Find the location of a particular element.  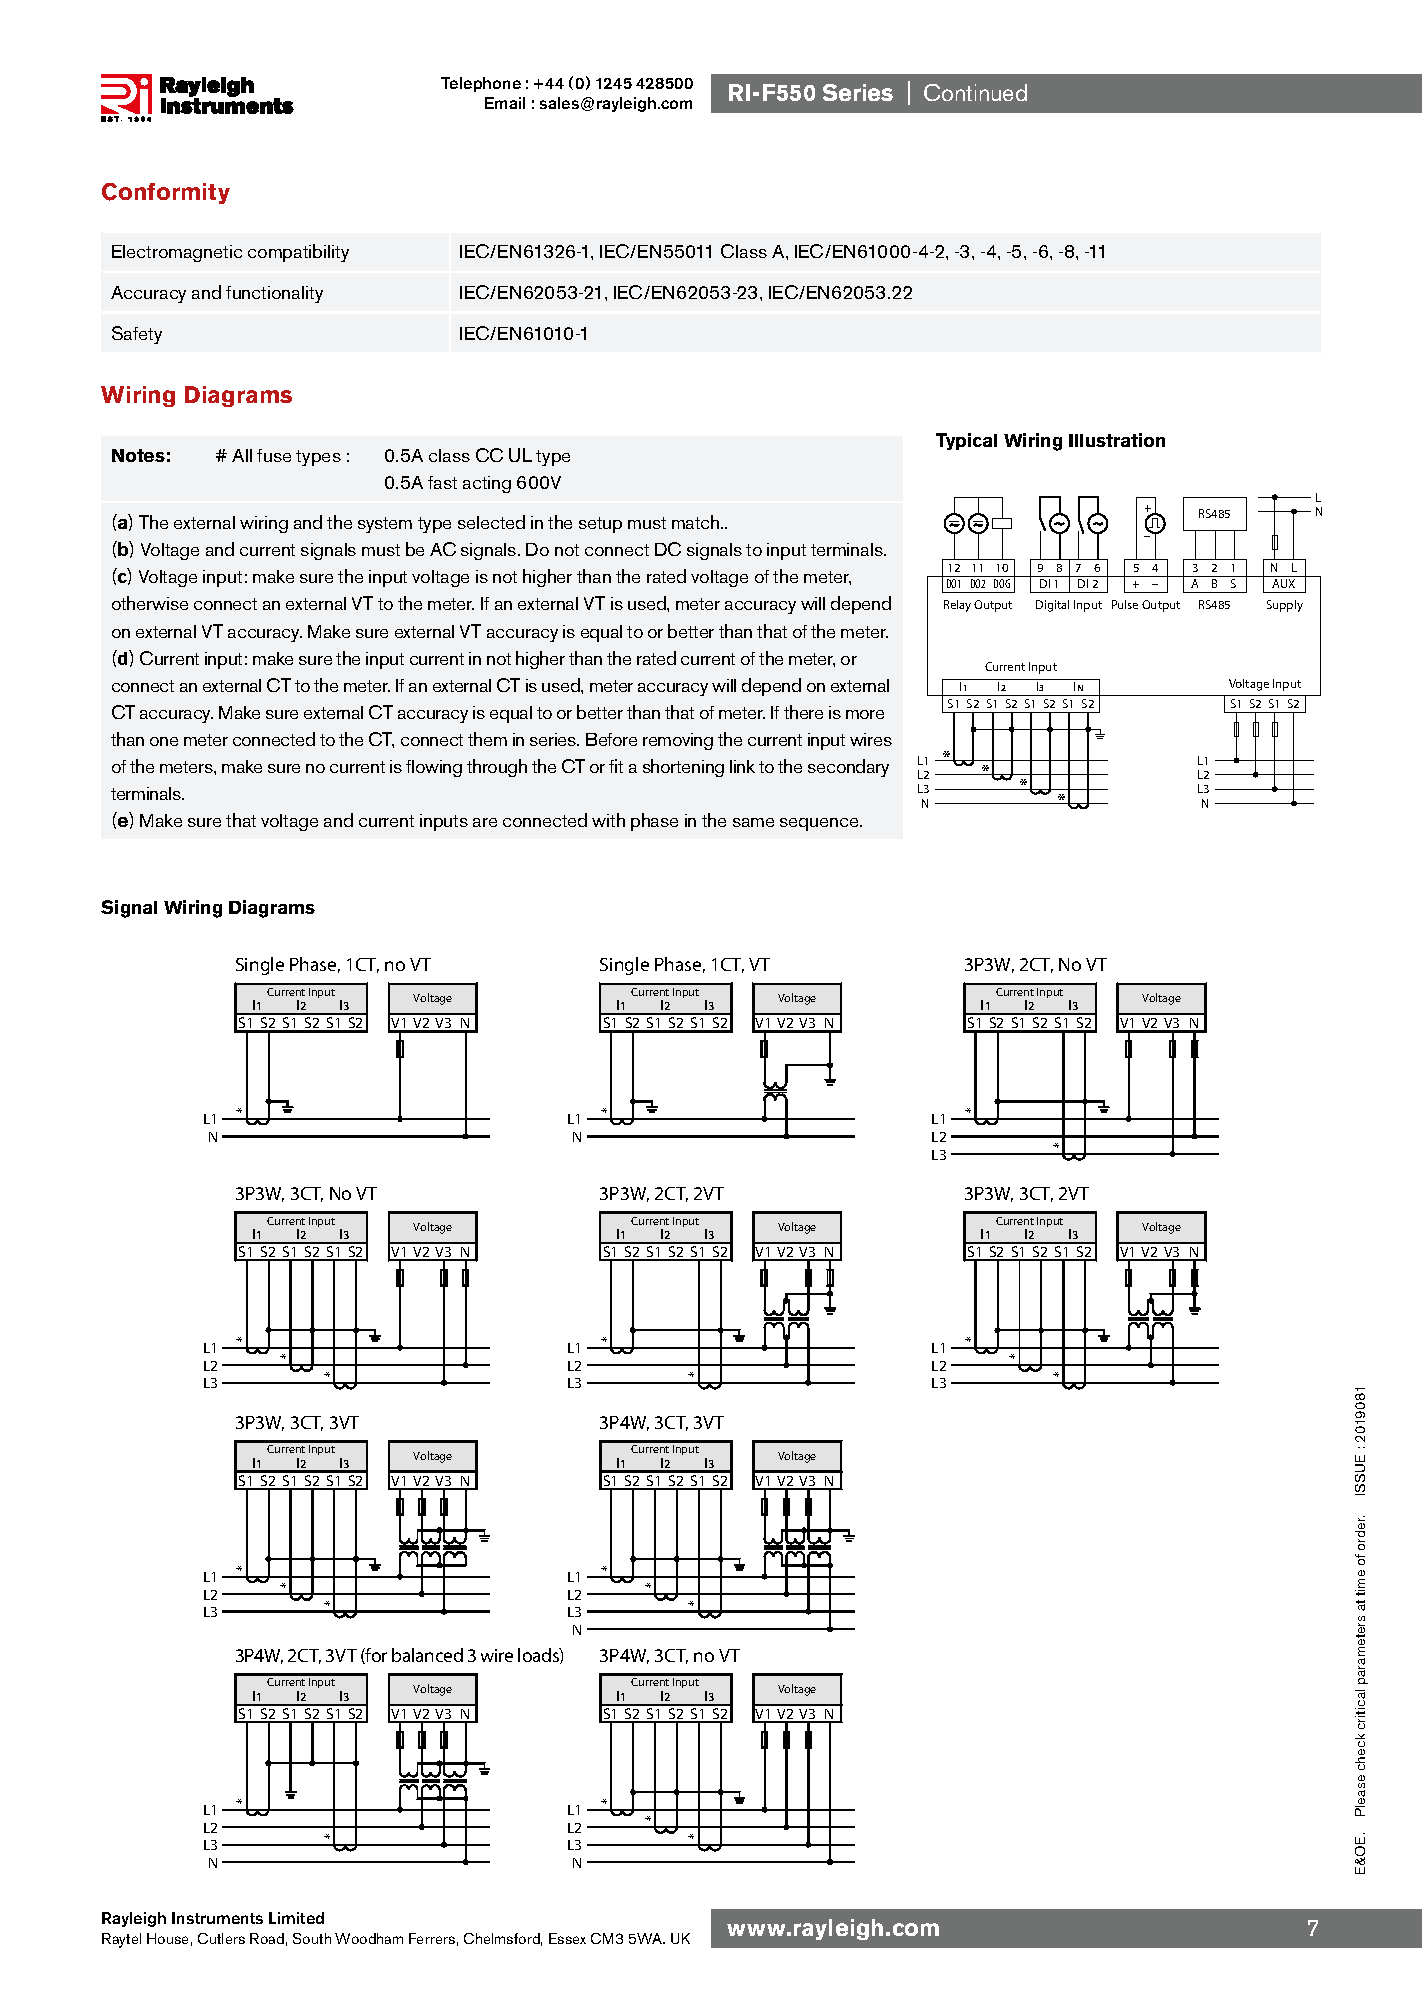

Email is located at coordinates (505, 103).
